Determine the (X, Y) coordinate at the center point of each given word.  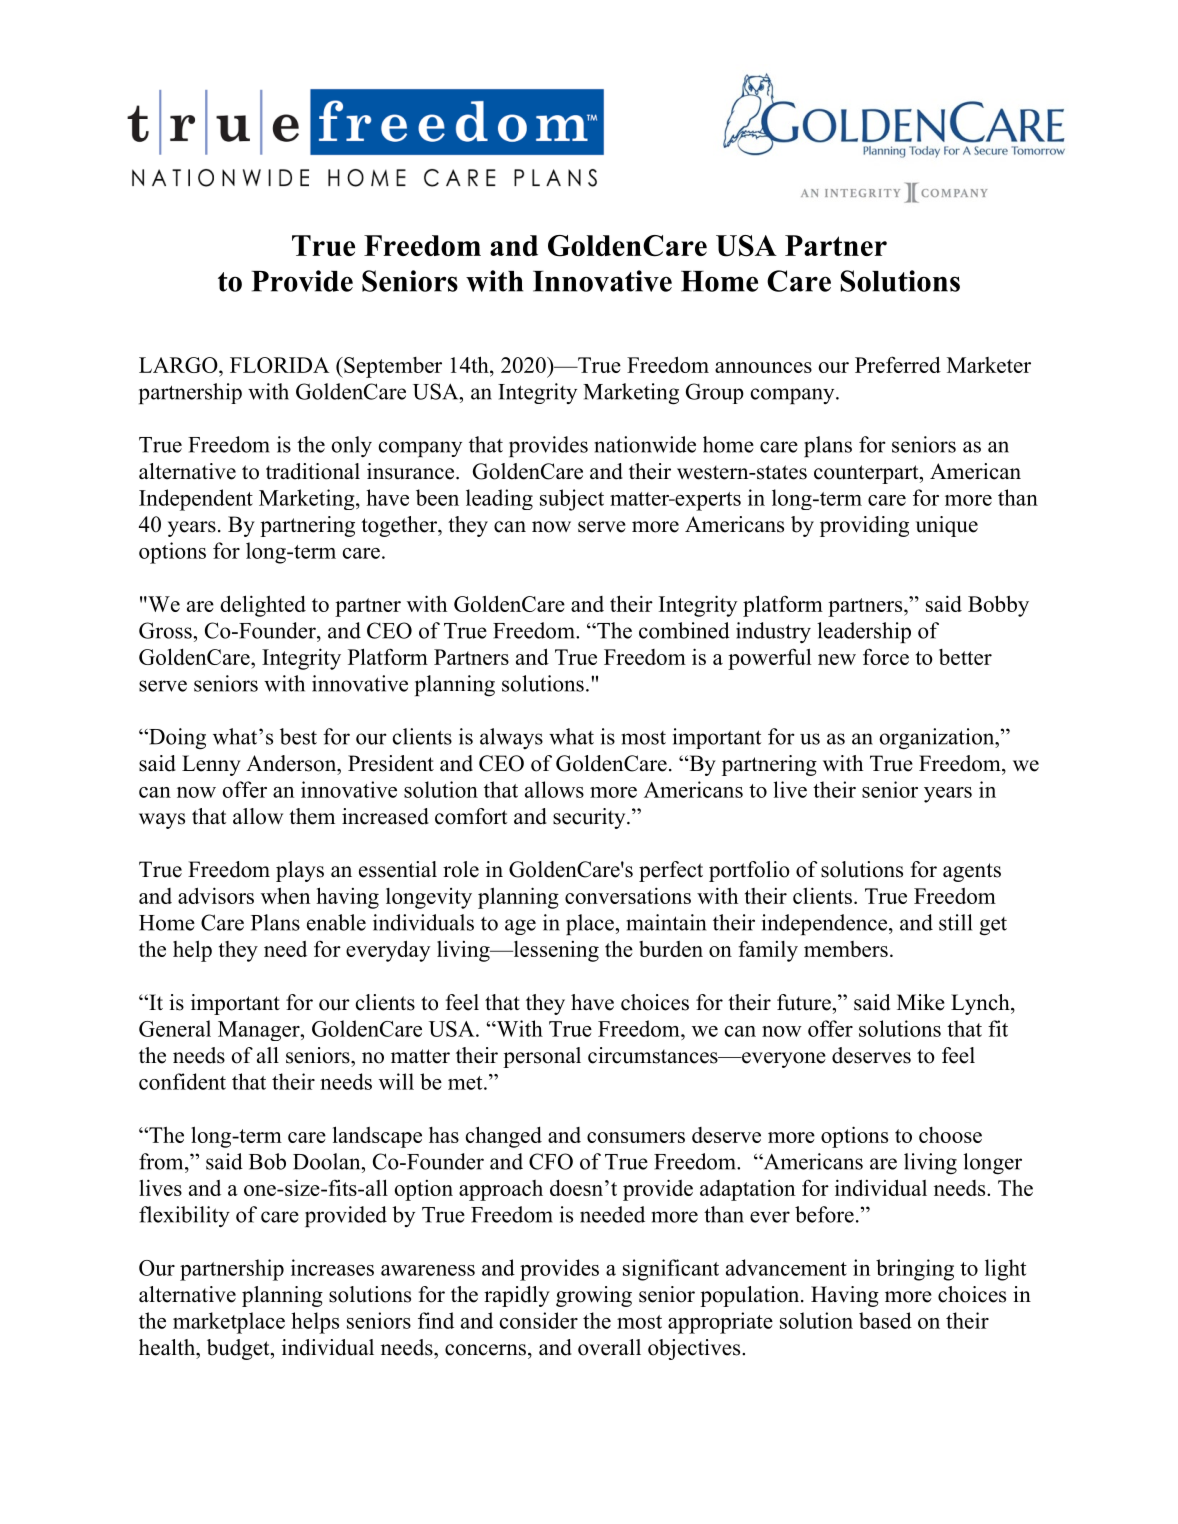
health (168, 1347)
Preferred (898, 364)
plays (300, 871)
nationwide (645, 444)
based (885, 1320)
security (590, 818)
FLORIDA (280, 365)
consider (539, 1320)
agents (972, 872)
